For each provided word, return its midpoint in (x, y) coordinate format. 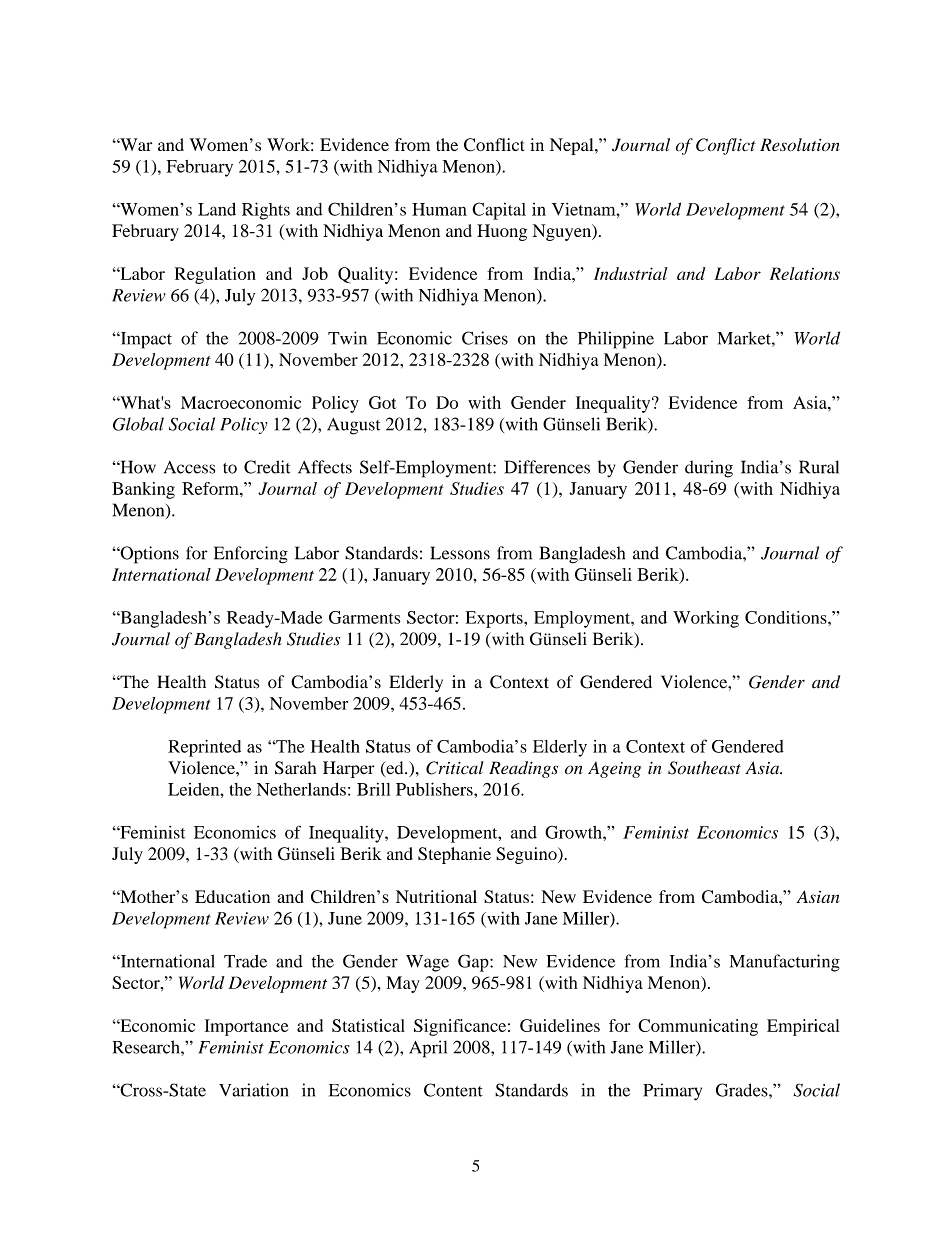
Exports (495, 619)
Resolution (800, 145)
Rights (266, 211)
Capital (499, 211)
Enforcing (251, 555)
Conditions (787, 617)
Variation (253, 1090)
